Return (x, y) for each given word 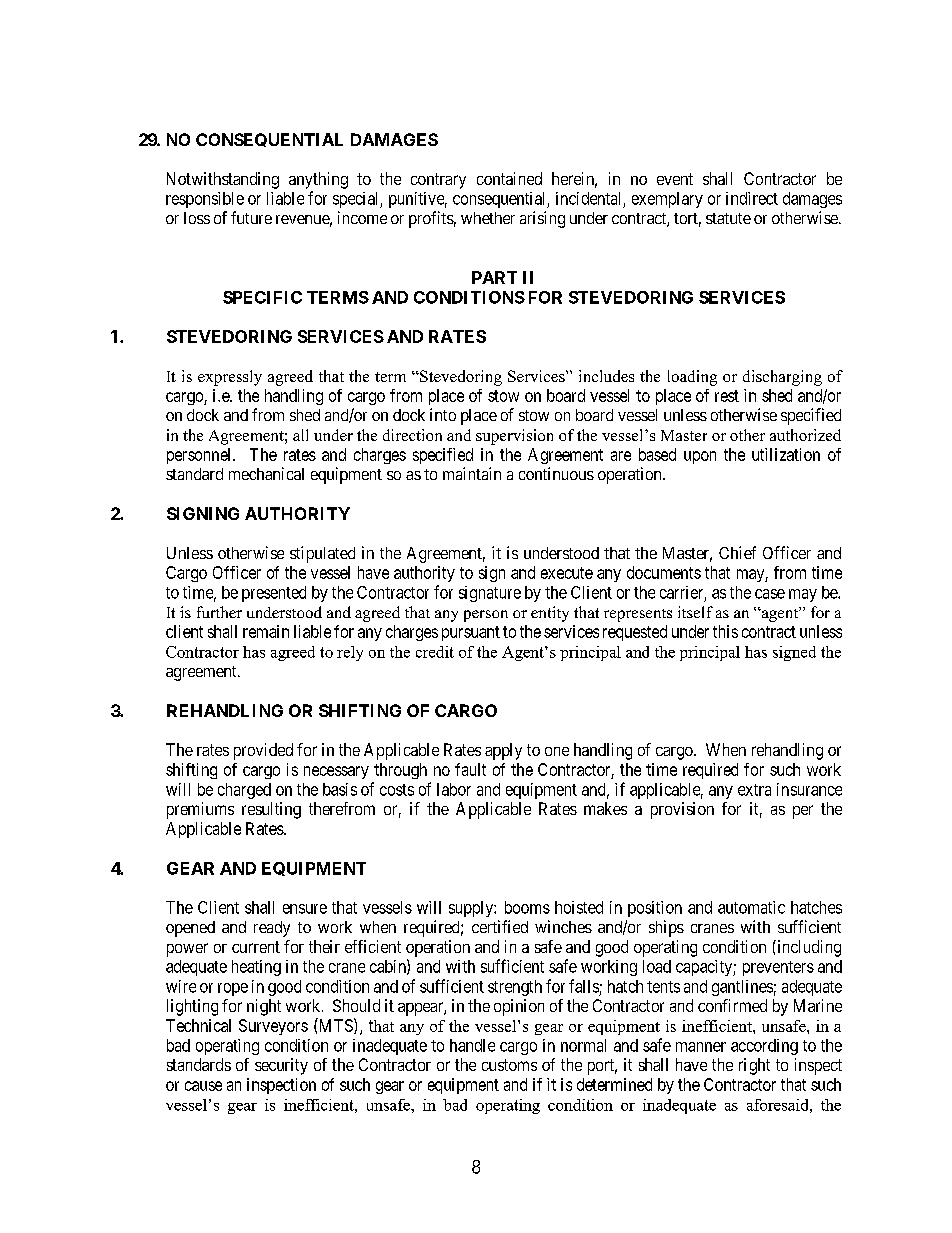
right (754, 1066)
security (281, 1066)
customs (509, 1065)
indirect (752, 198)
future (251, 217)
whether (488, 218)
